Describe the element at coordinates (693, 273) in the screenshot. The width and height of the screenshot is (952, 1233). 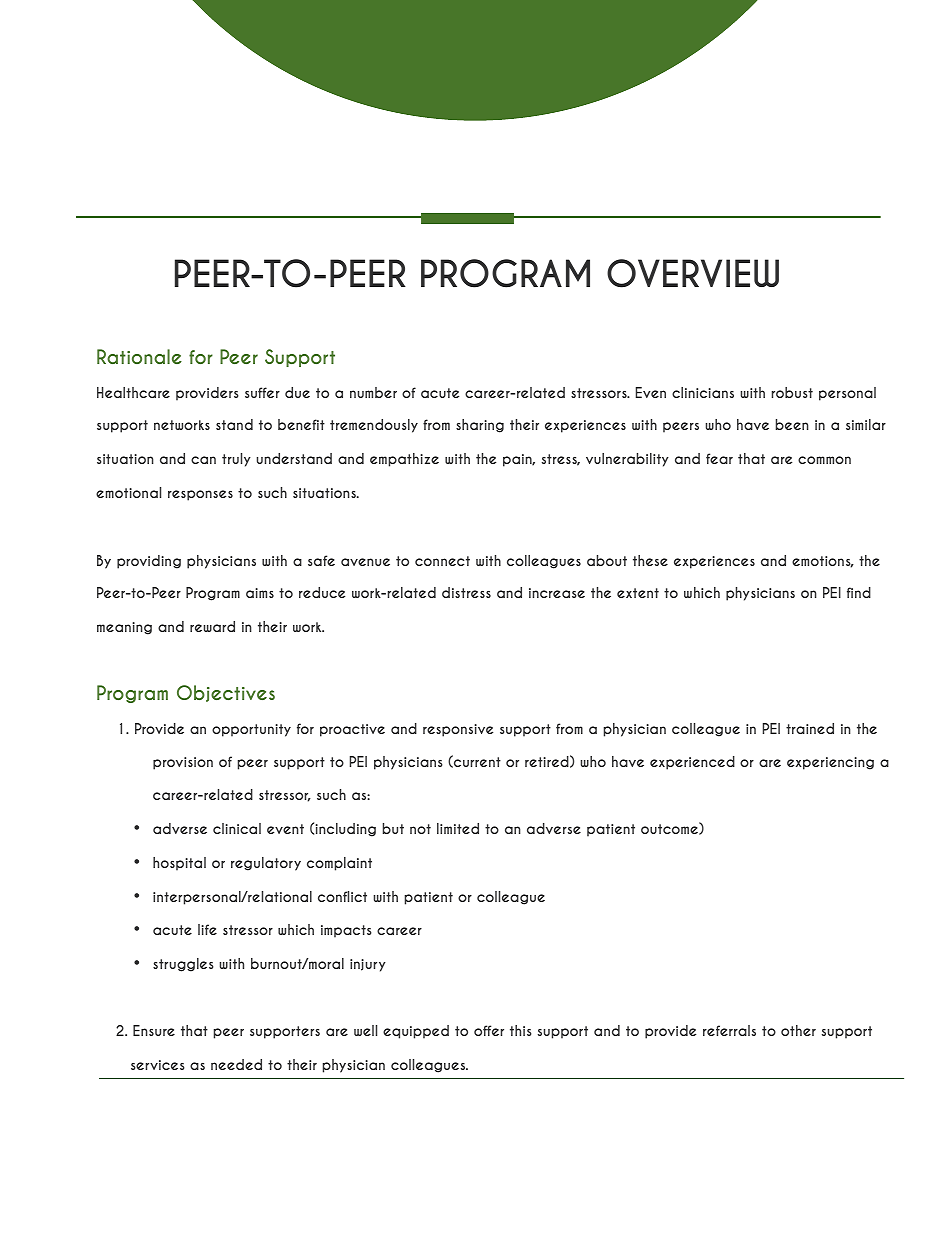
I see `OVERVIEW` at that location.
